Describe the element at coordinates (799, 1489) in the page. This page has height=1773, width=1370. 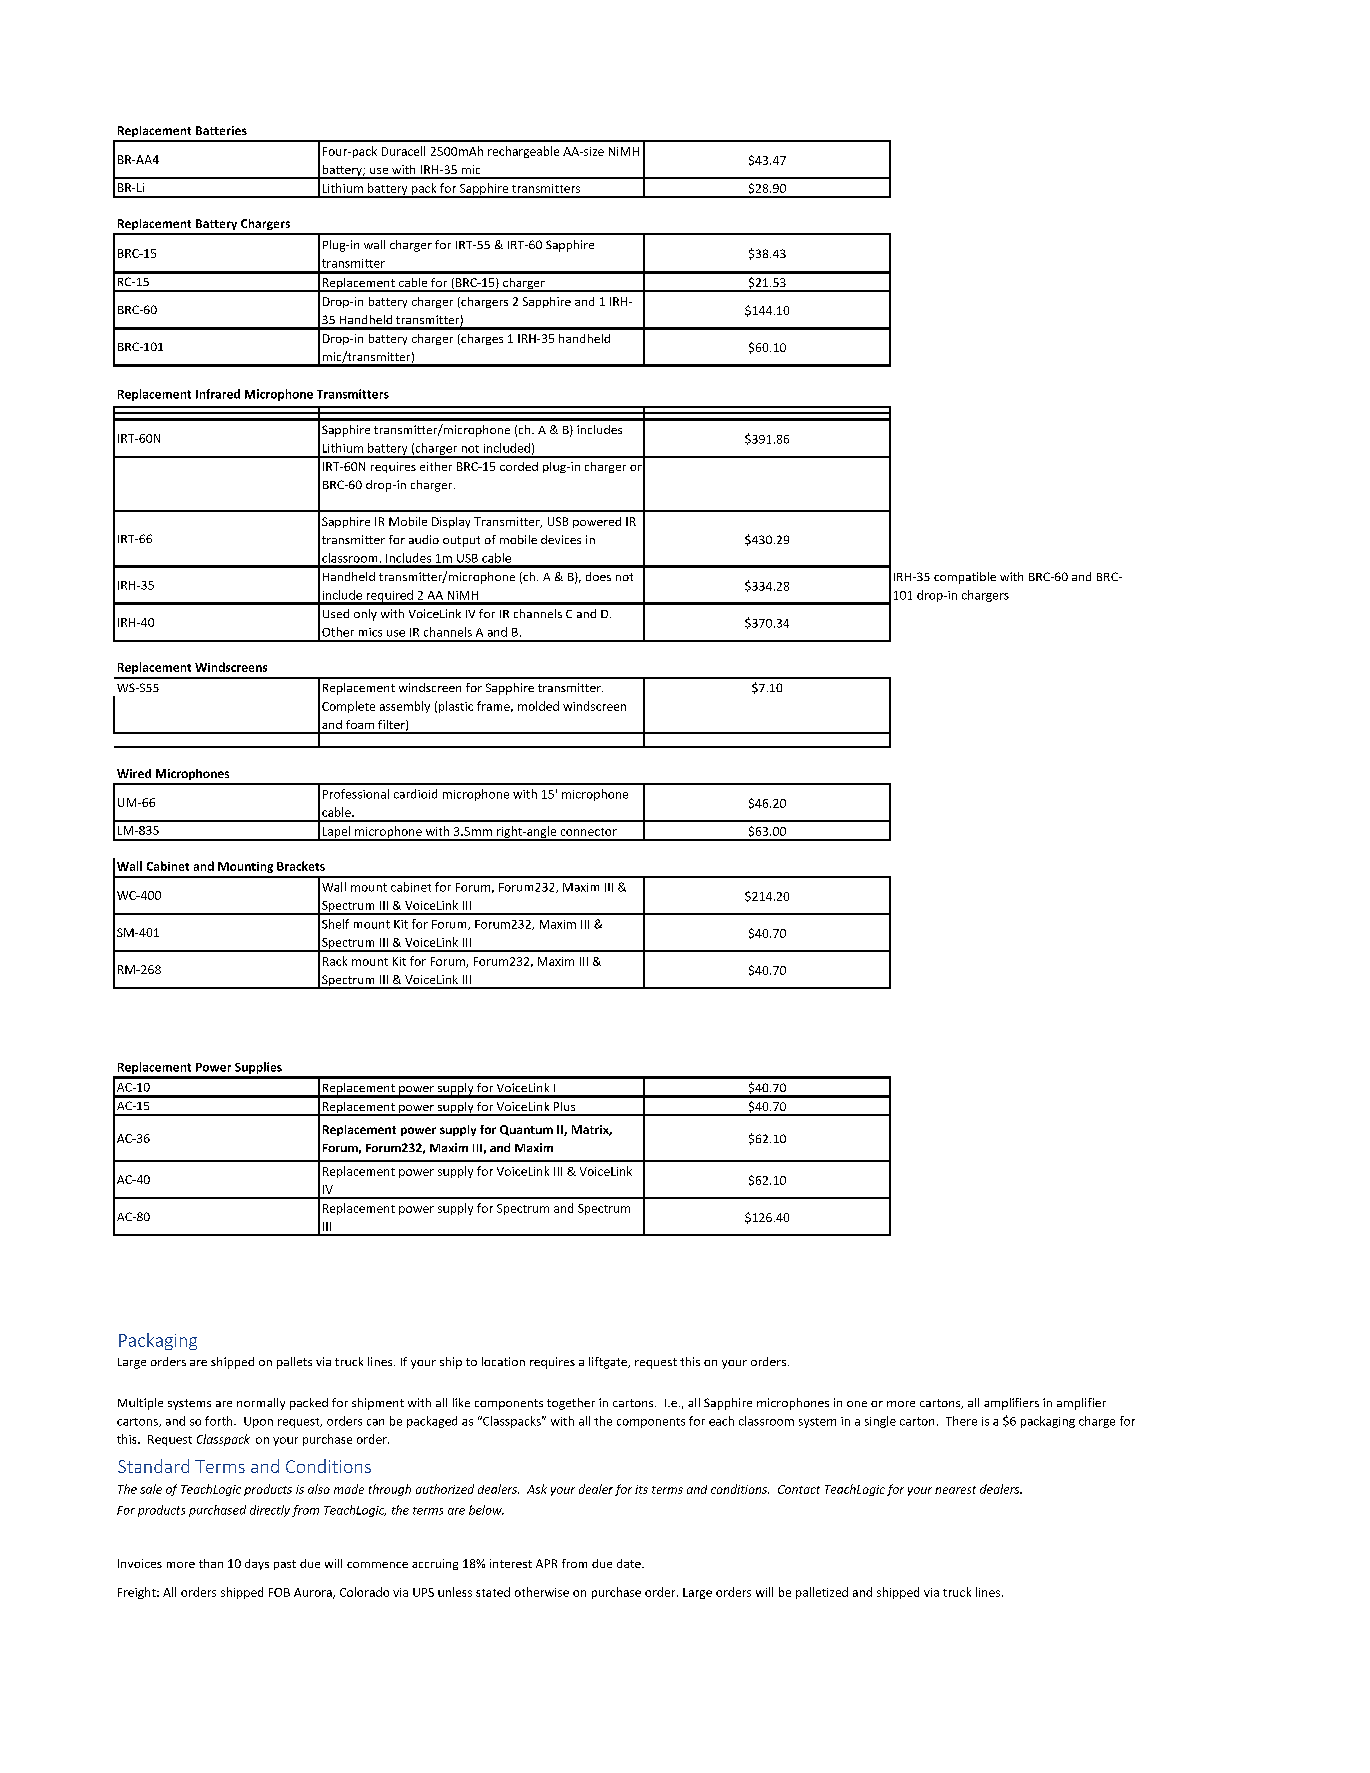
I see `Contact` at that location.
